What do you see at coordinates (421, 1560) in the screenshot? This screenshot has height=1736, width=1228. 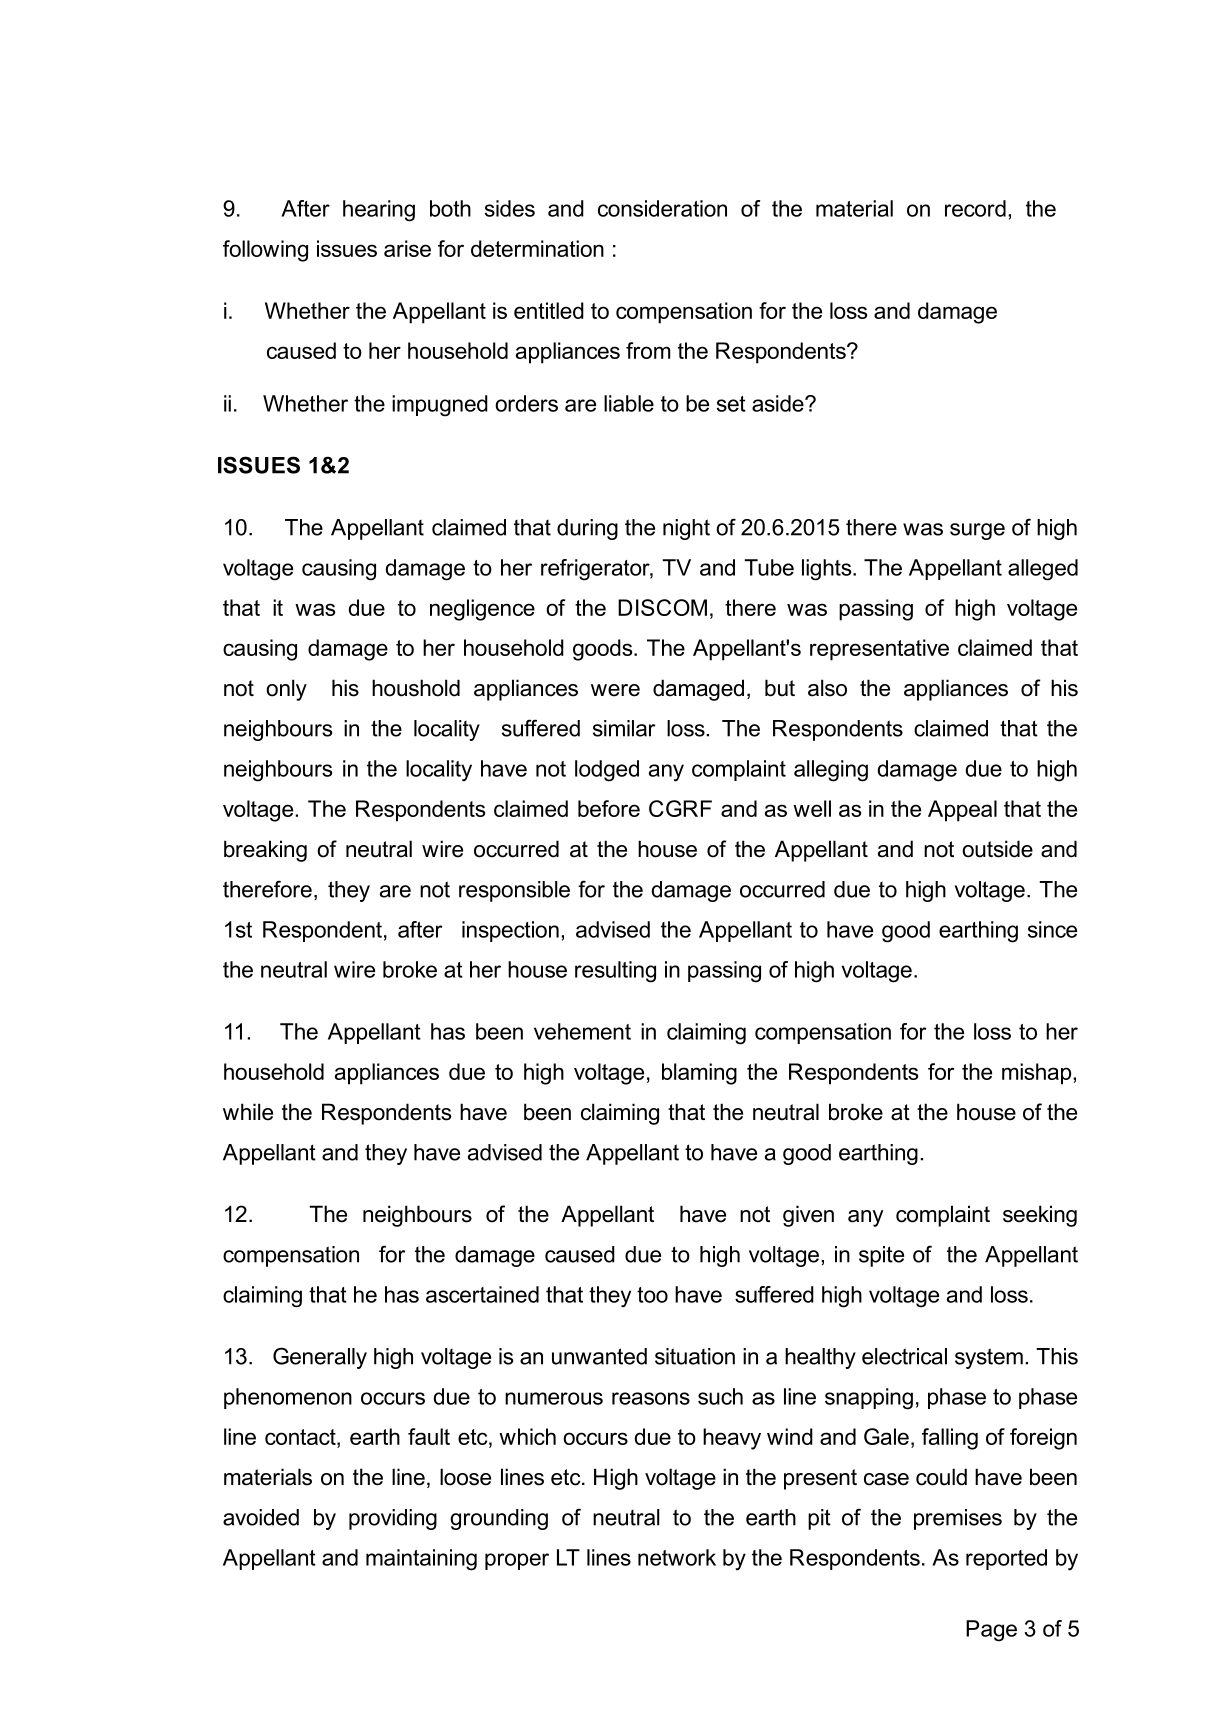 I see `maintaining` at bounding box center [421, 1560].
